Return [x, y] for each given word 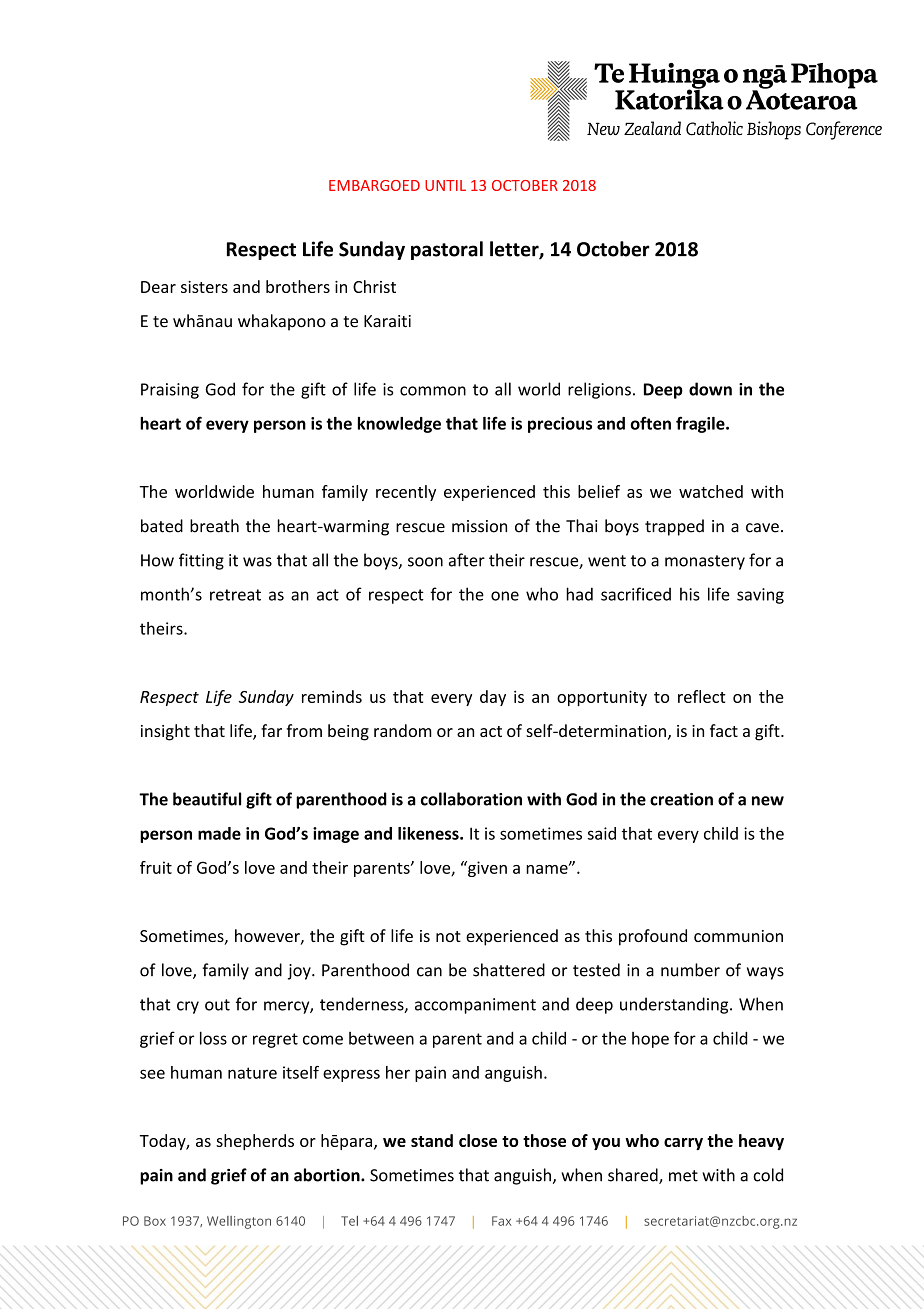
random [403, 730]
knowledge [399, 425]
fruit [156, 867]
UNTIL [445, 185]
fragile [701, 424]
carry [683, 1144]
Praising [170, 391]
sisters [204, 287]
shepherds [255, 1142]
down [710, 389]
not [448, 936]
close [478, 1140]
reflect [701, 696]
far [271, 730]
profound [653, 937]
